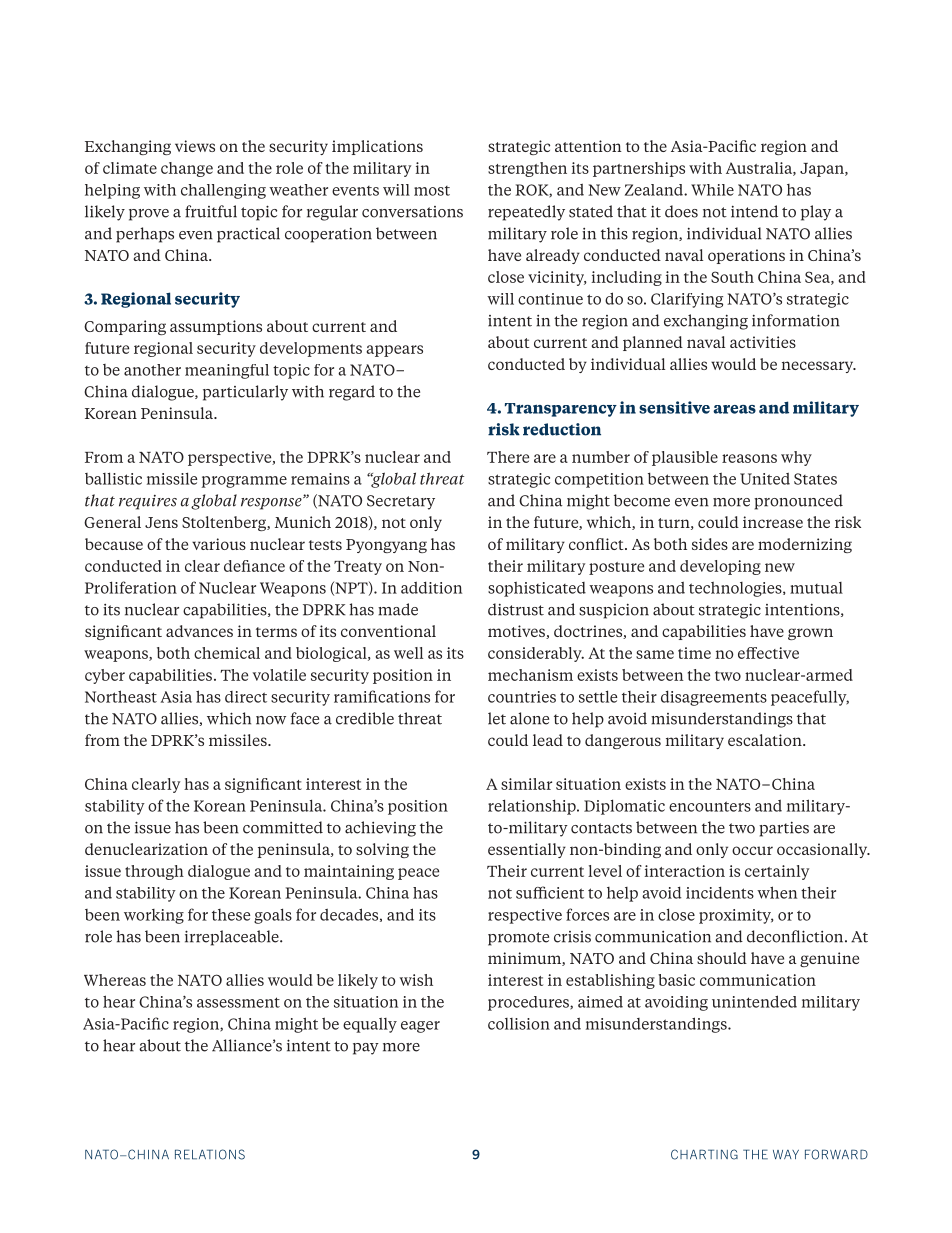 This document has height=1233, width=952. What do you see at coordinates (526, 784) in the document?
I see `similar` at bounding box center [526, 784].
